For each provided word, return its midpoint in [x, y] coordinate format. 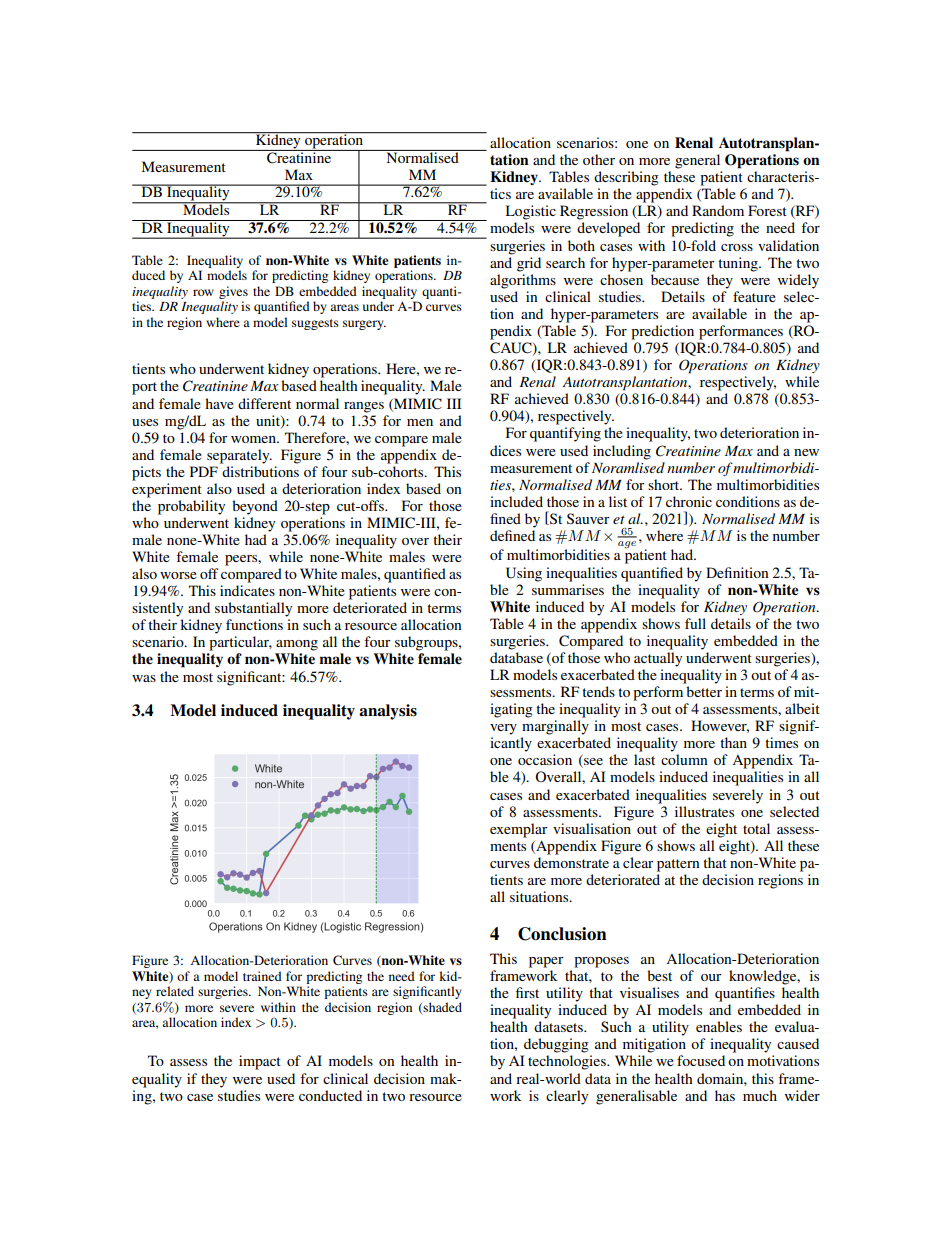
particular [240, 643]
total [756, 828]
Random [718, 210]
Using [524, 574]
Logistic [530, 212]
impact [260, 1062]
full [695, 623]
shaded [442, 1007]
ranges [364, 407]
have [219, 403]
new [806, 452]
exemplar [519, 830]
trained [262, 976]
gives [233, 292]
